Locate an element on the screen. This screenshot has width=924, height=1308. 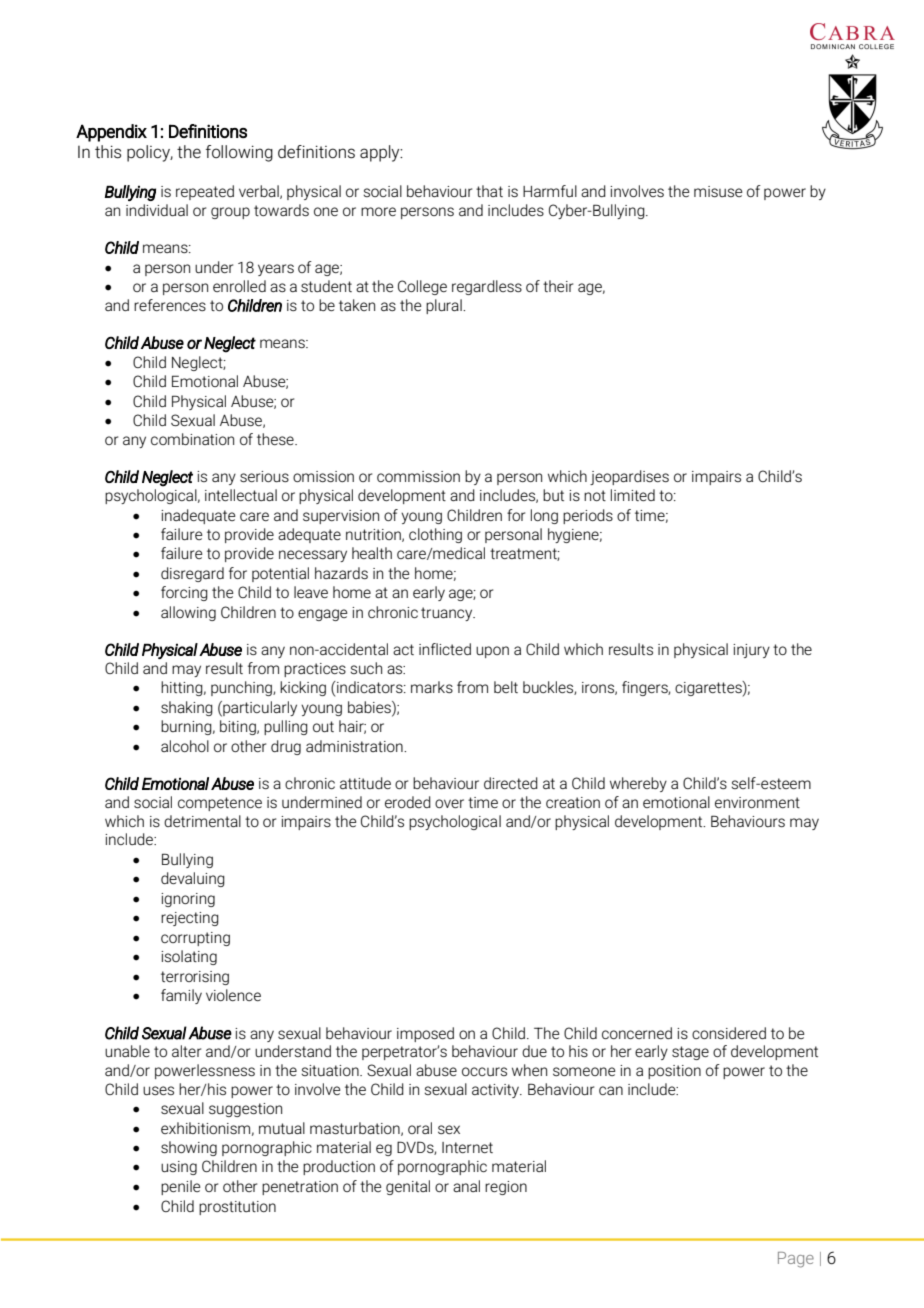
that is located at coordinates (489, 191).
